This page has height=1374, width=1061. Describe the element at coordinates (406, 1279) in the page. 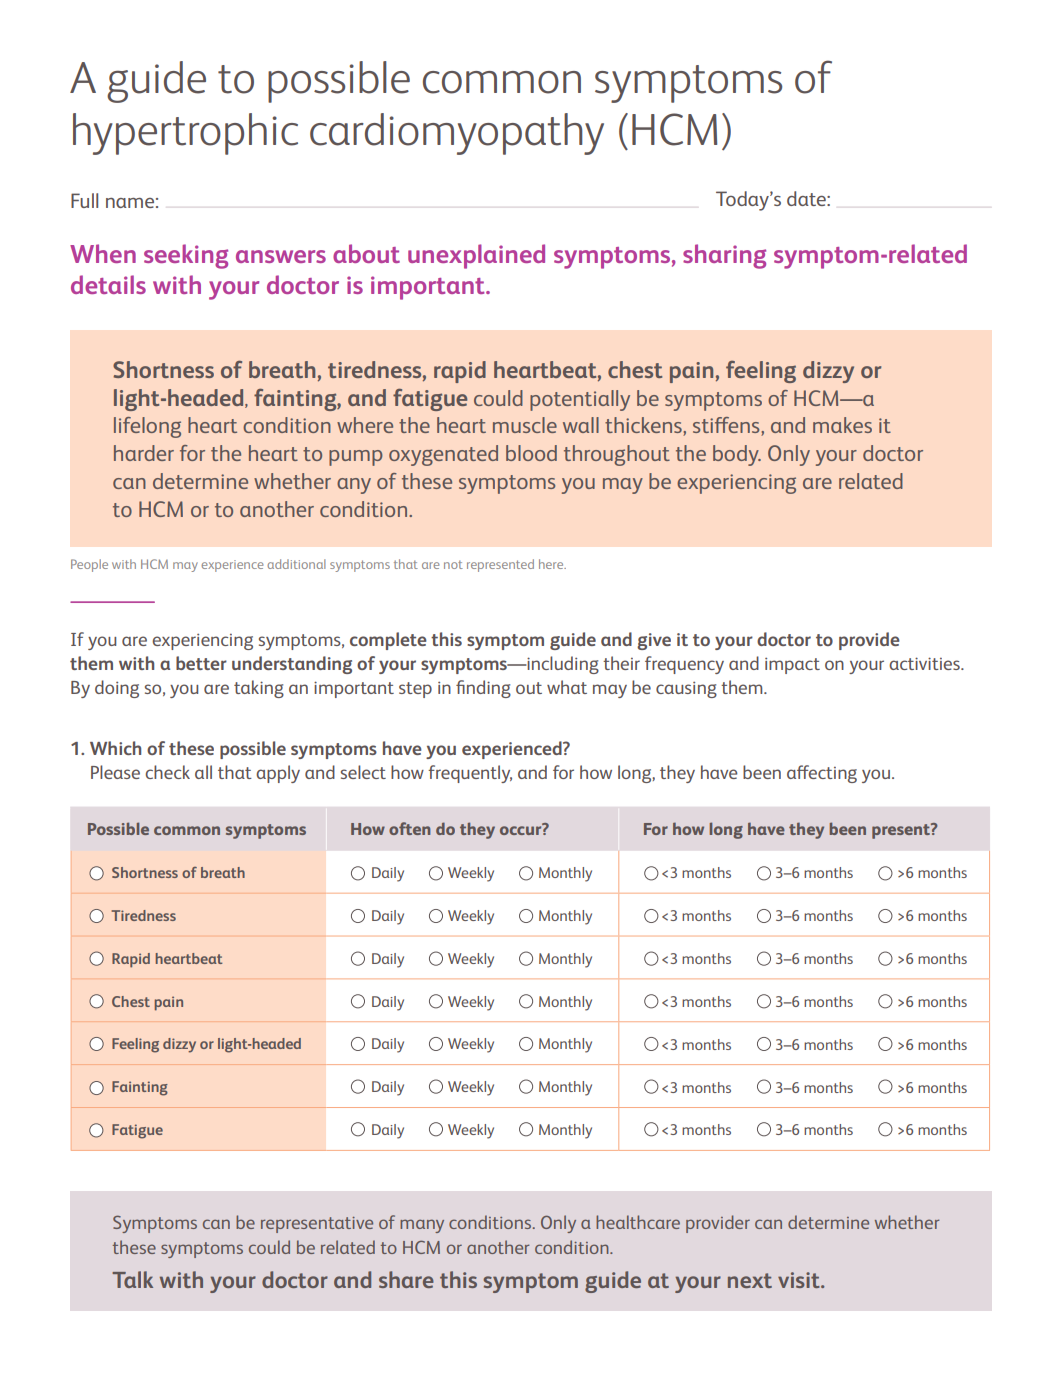

I see `share` at that location.
